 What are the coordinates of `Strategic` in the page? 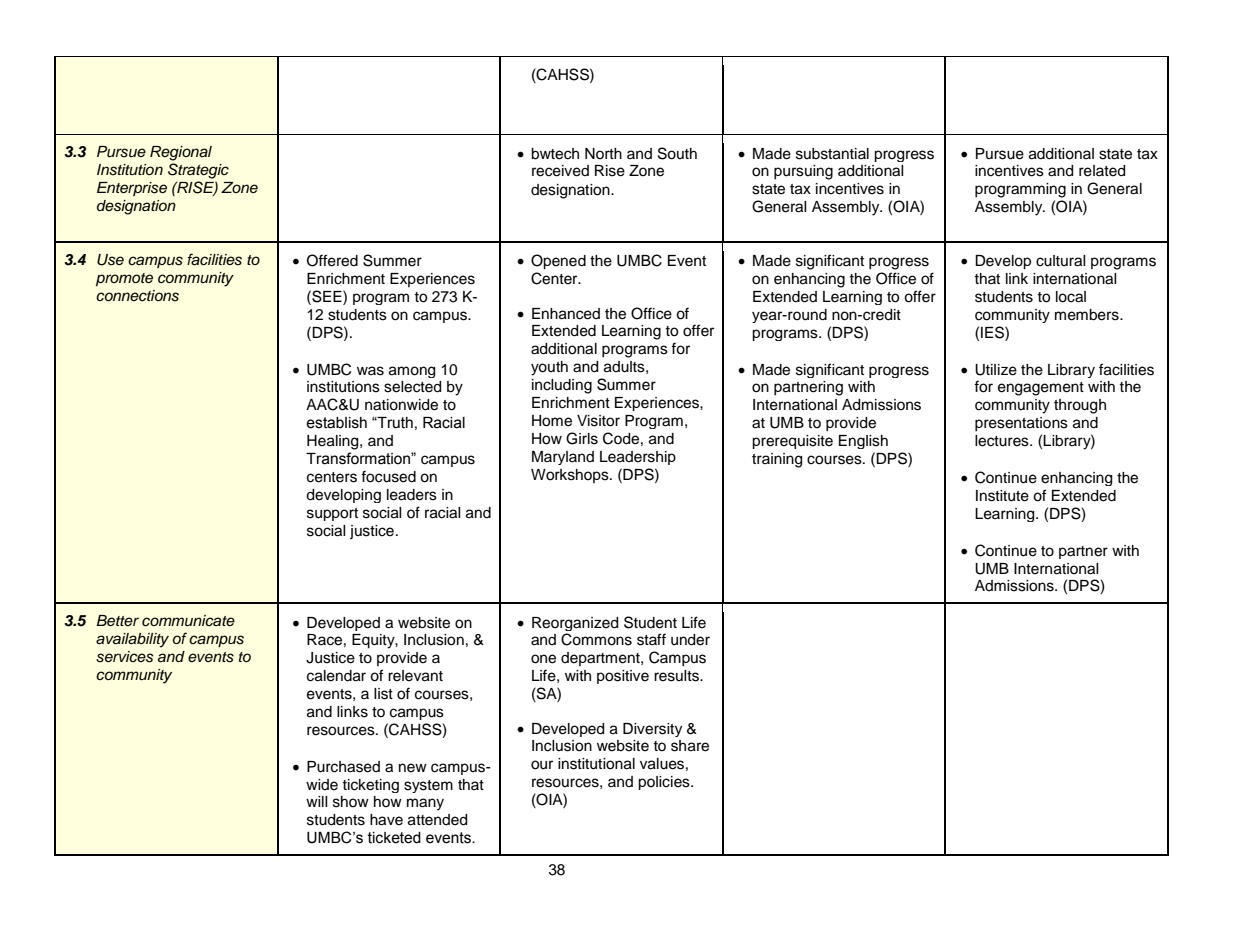 It's located at (198, 171).
